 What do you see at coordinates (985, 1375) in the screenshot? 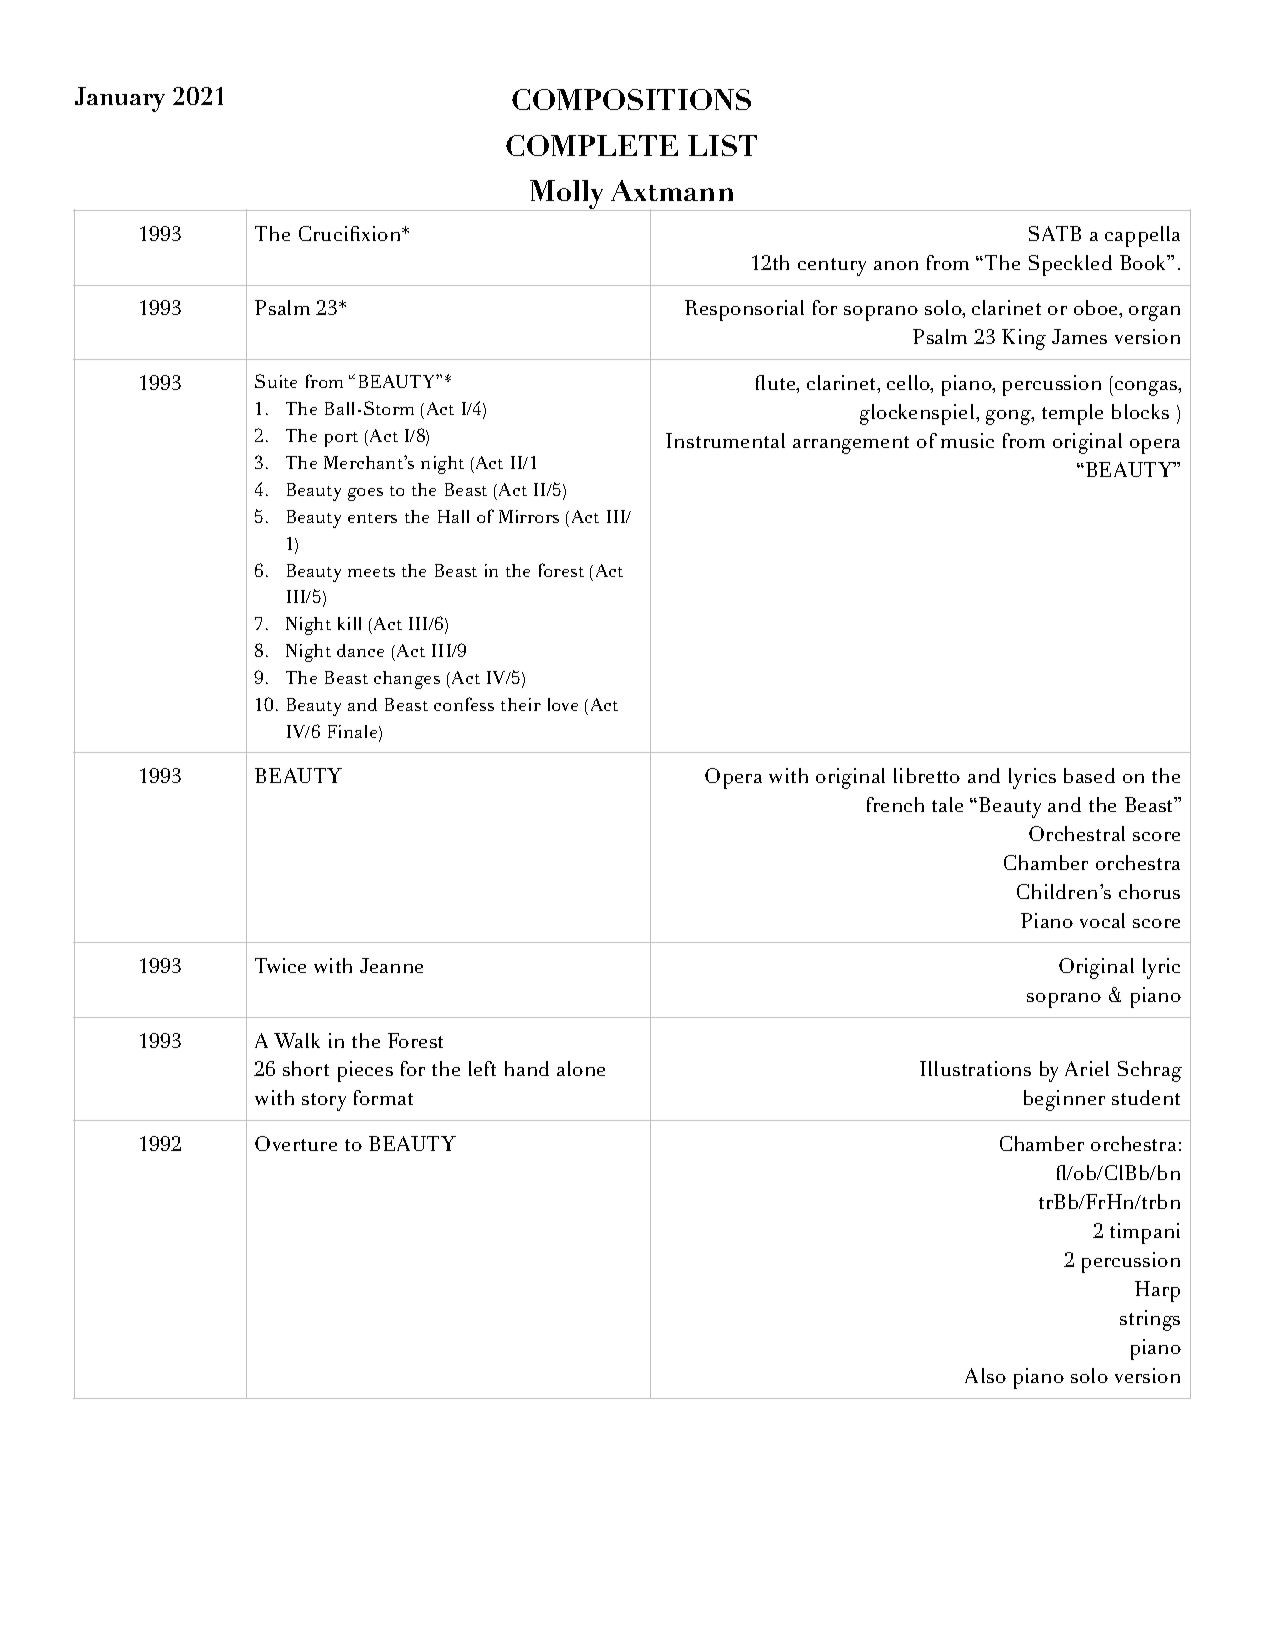
I see `Also` at bounding box center [985, 1375].
